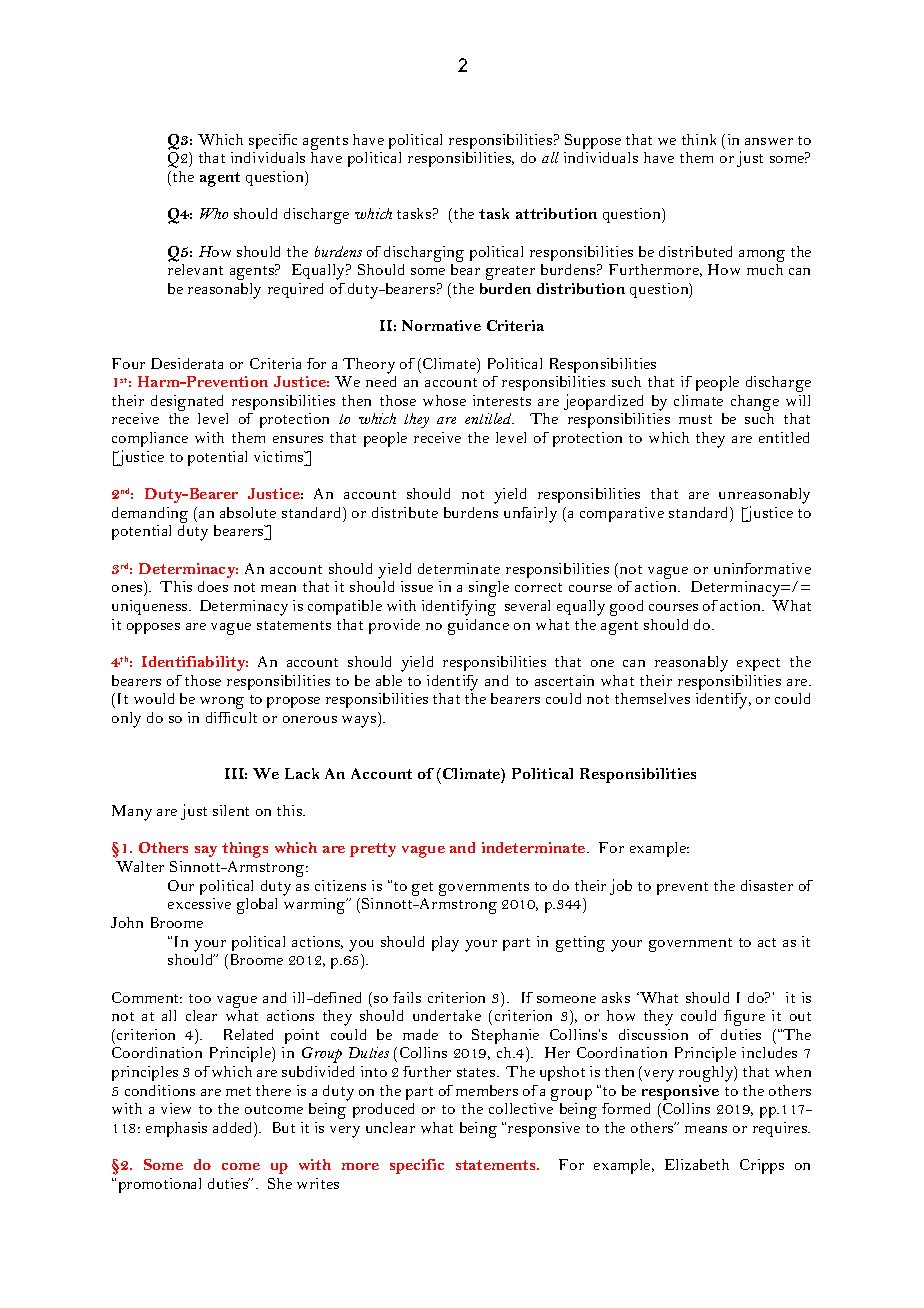 This document has height=1308, width=924. What do you see at coordinates (521, 1108) in the document?
I see `collective` at bounding box center [521, 1108].
